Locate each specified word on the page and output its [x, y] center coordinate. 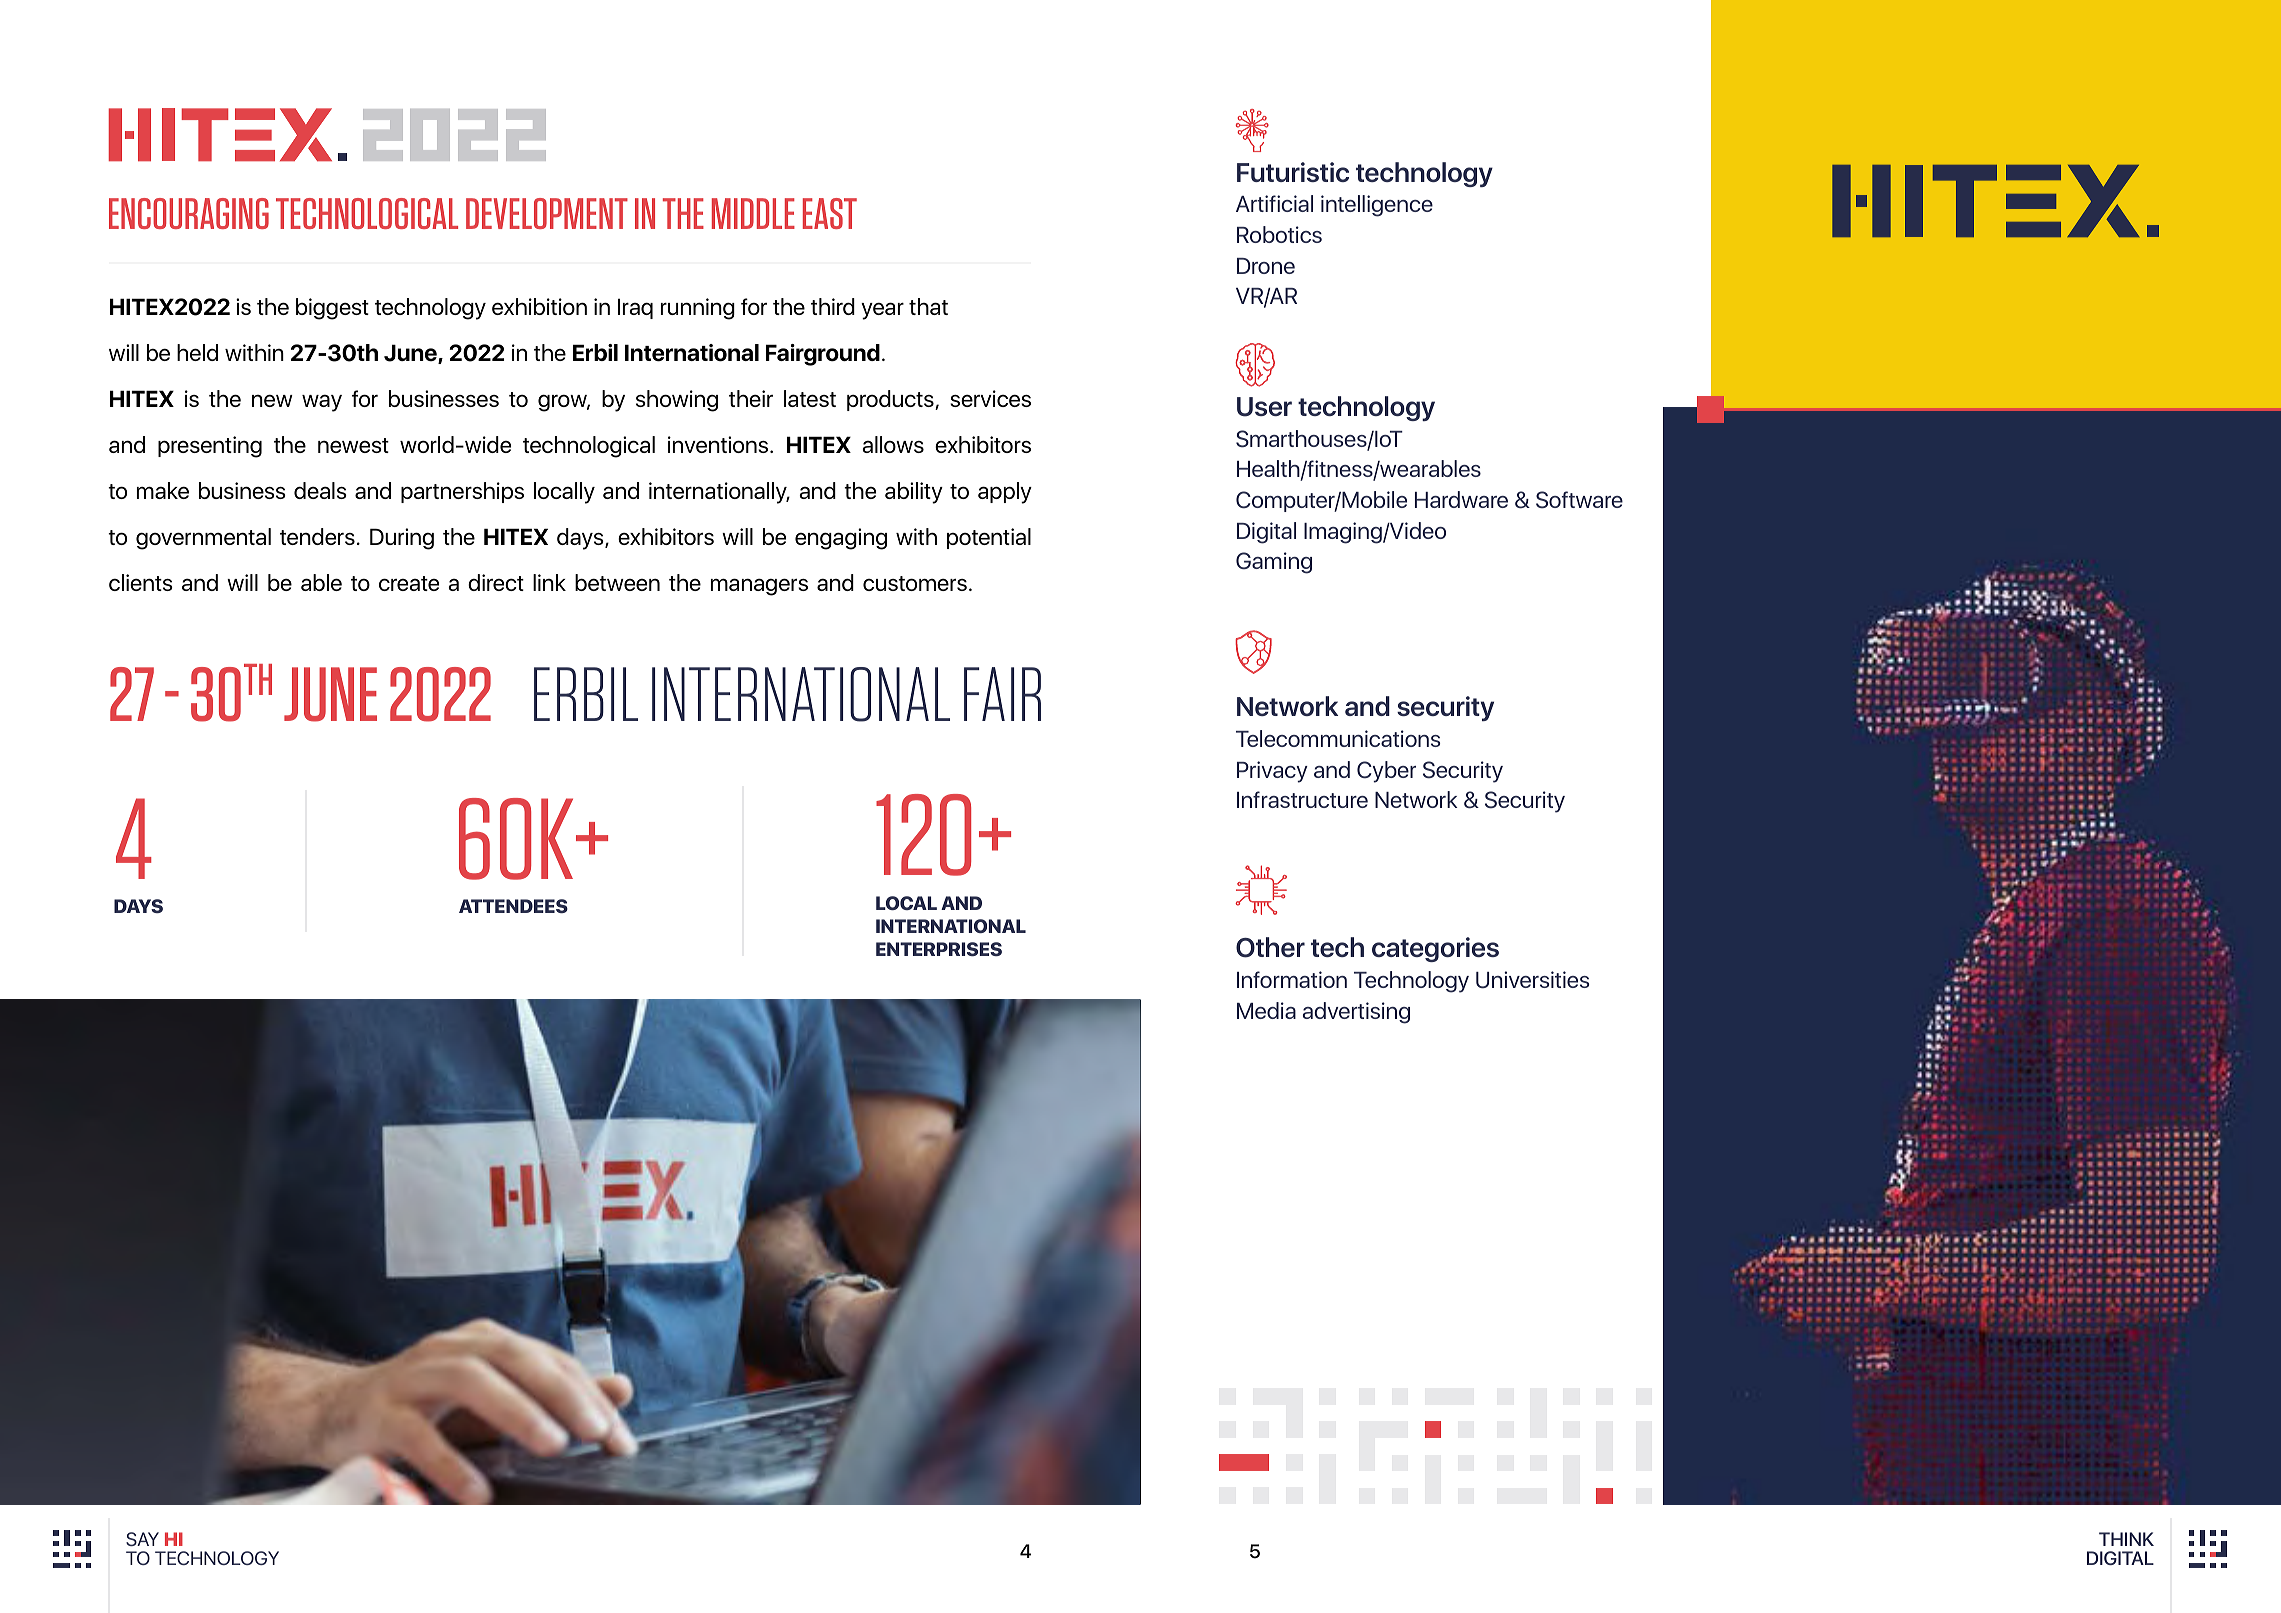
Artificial [1274, 203]
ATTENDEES [513, 906]
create [409, 583]
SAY [142, 1539]
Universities [1532, 980]
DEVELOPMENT [547, 213]
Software [1579, 500]
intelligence [1377, 206]
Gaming [1274, 563]
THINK [2126, 1539]
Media [1266, 1010]
